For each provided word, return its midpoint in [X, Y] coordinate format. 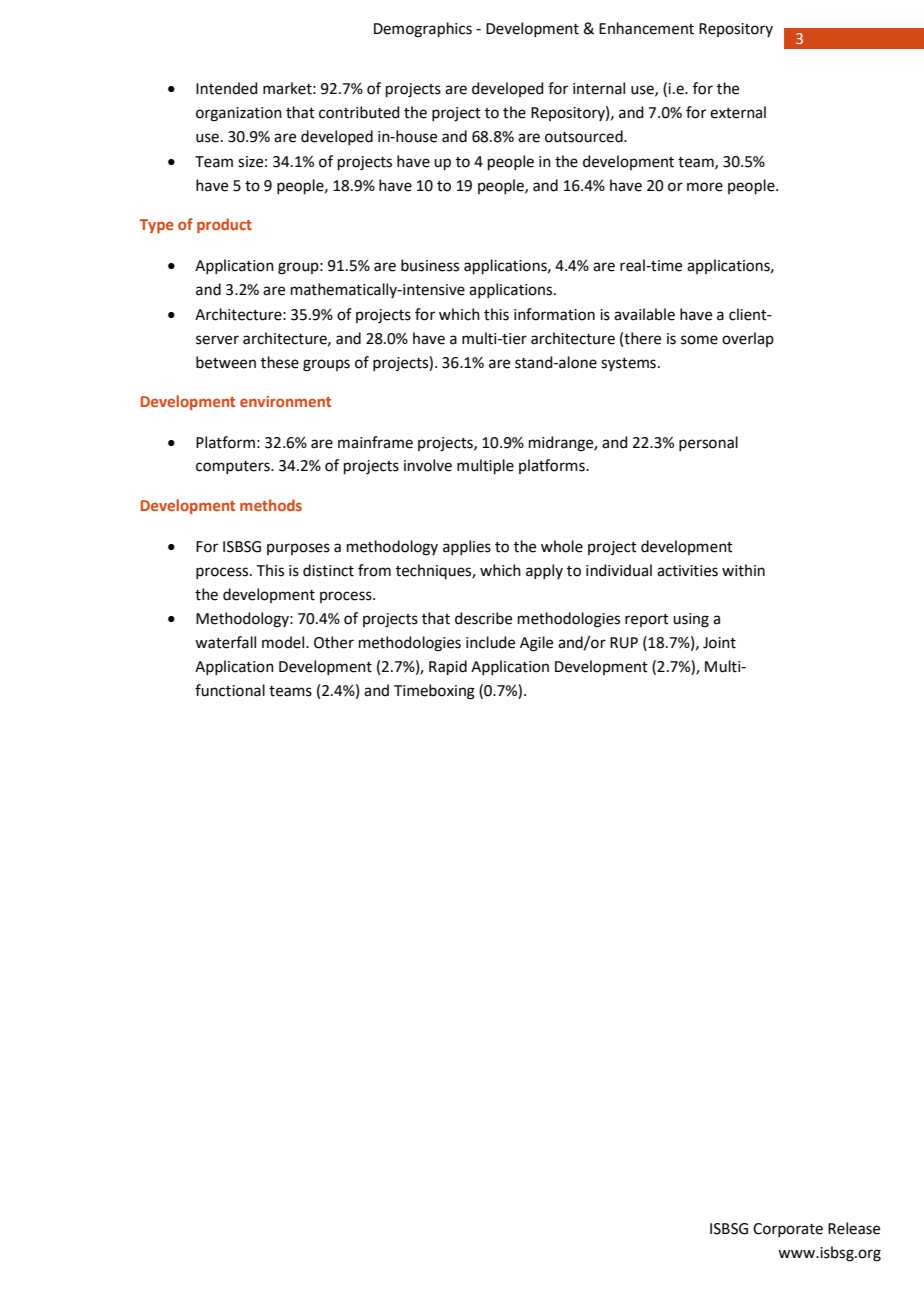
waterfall [225, 642]
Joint [719, 643]
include [490, 642]
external [738, 112]
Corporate [788, 1230]
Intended [227, 88]
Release [854, 1228]
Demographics [423, 30]
